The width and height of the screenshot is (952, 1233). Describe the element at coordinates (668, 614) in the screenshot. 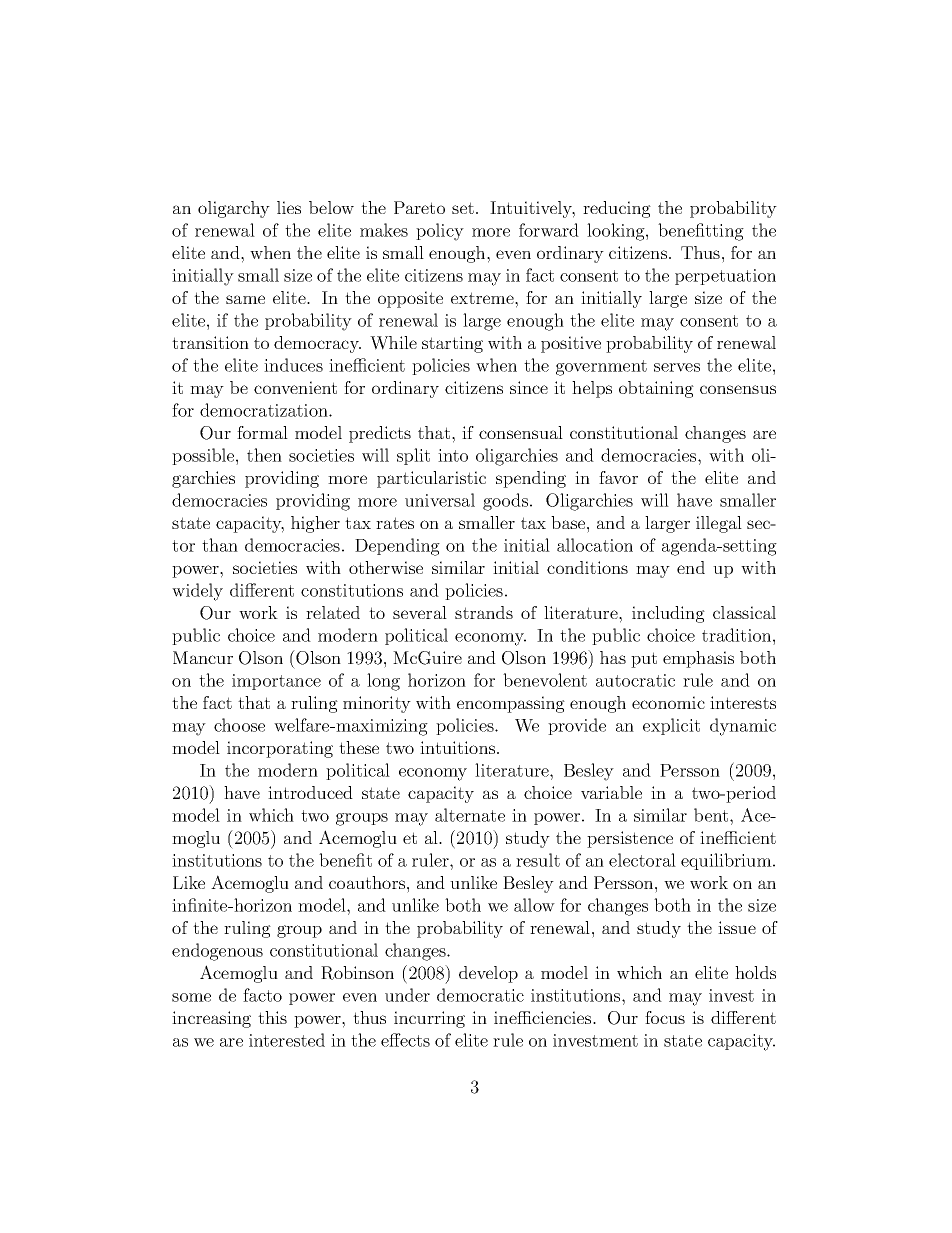

I see `including` at that location.
